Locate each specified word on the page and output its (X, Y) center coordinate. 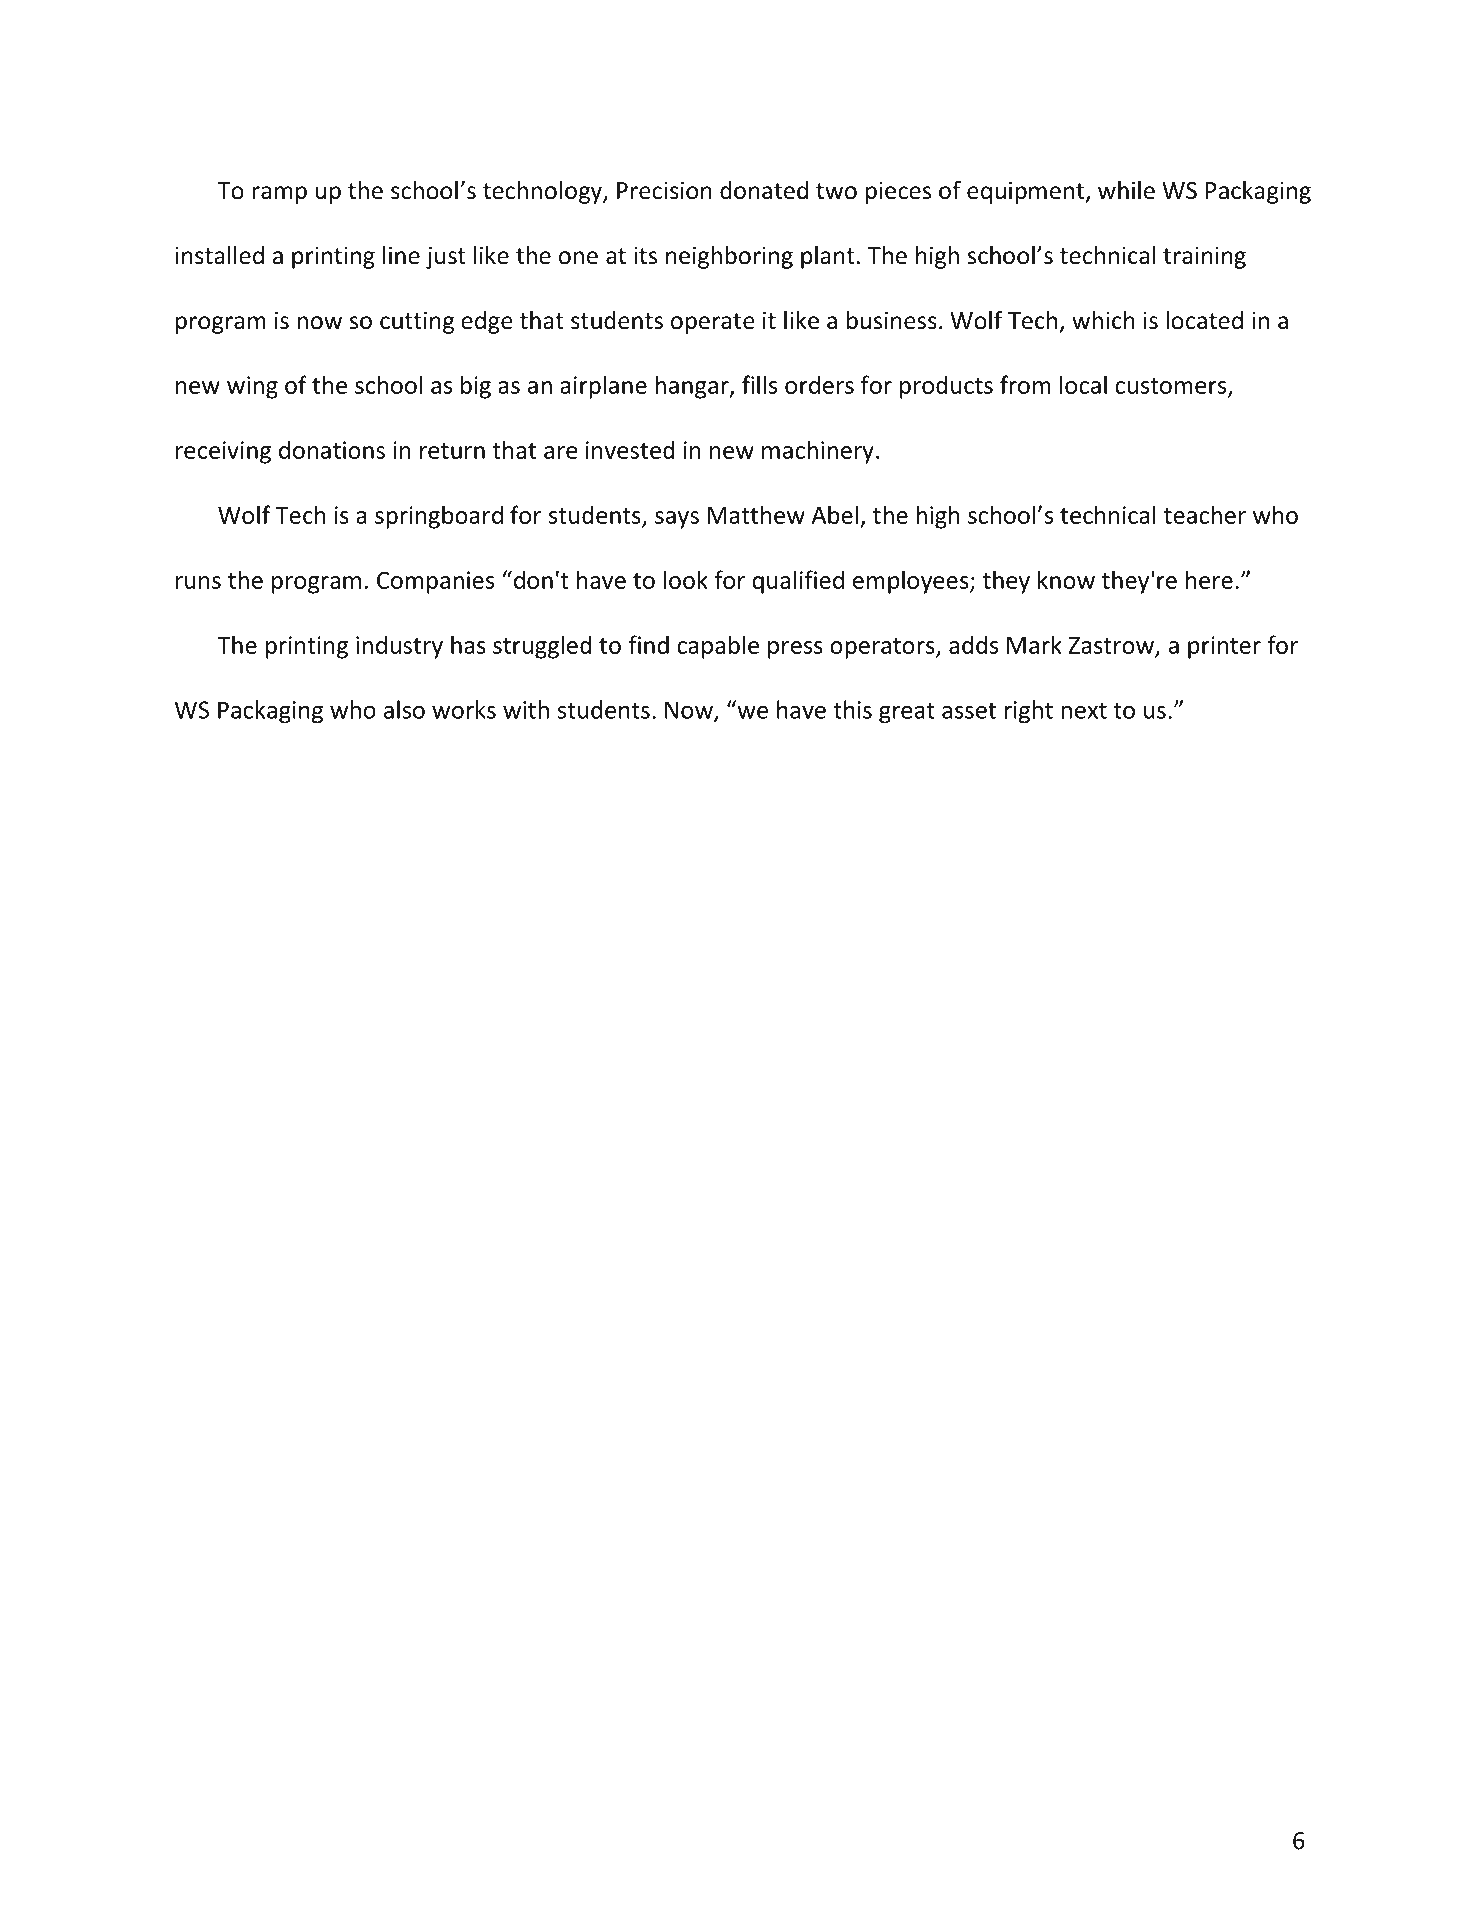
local (1083, 384)
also (404, 709)
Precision (664, 190)
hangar (693, 387)
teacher (1205, 514)
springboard (439, 517)
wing (252, 387)
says (677, 520)
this (852, 709)
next (1084, 711)
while (1126, 190)
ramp (279, 195)
